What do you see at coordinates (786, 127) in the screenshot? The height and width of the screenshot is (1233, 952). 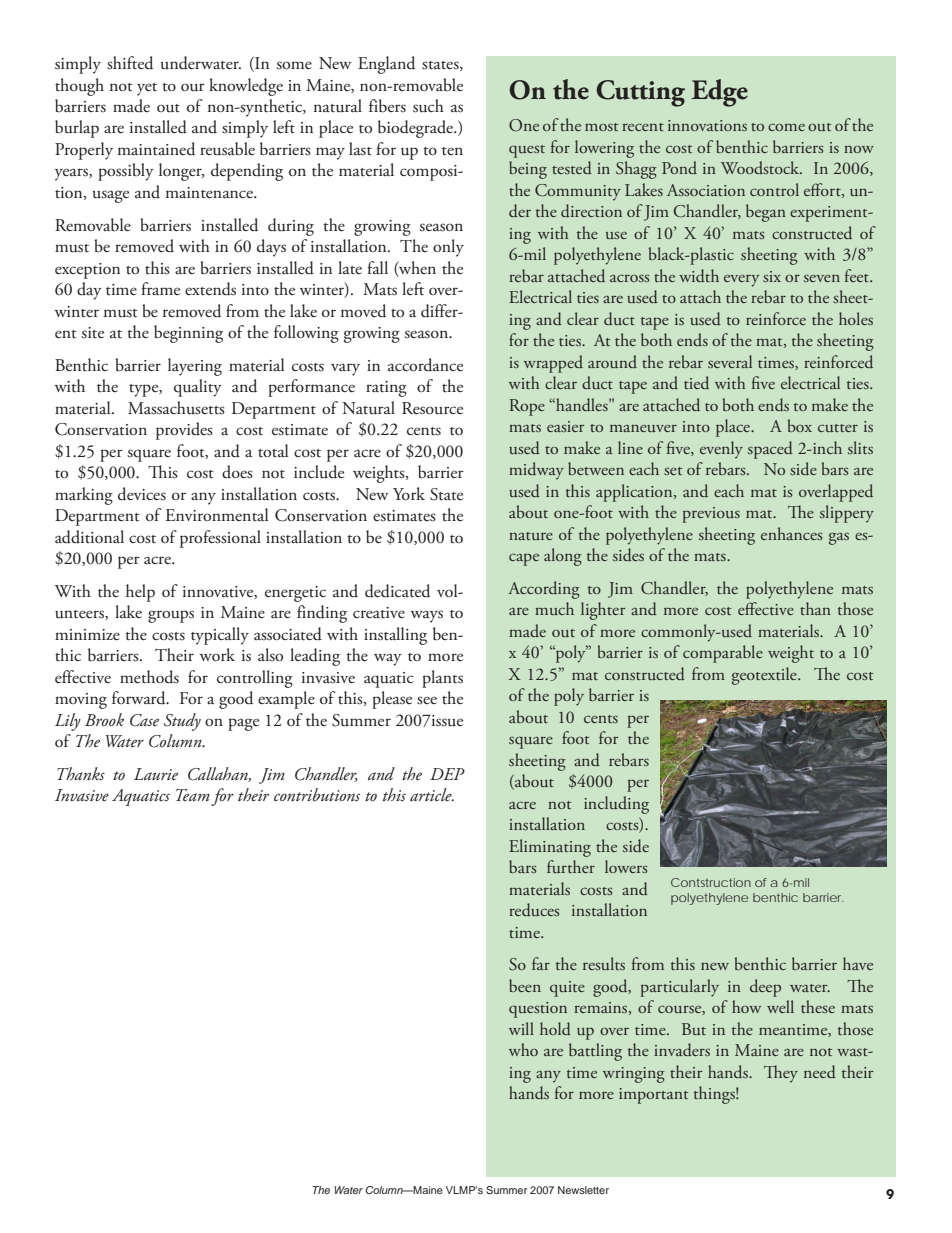 I see `come` at bounding box center [786, 127].
